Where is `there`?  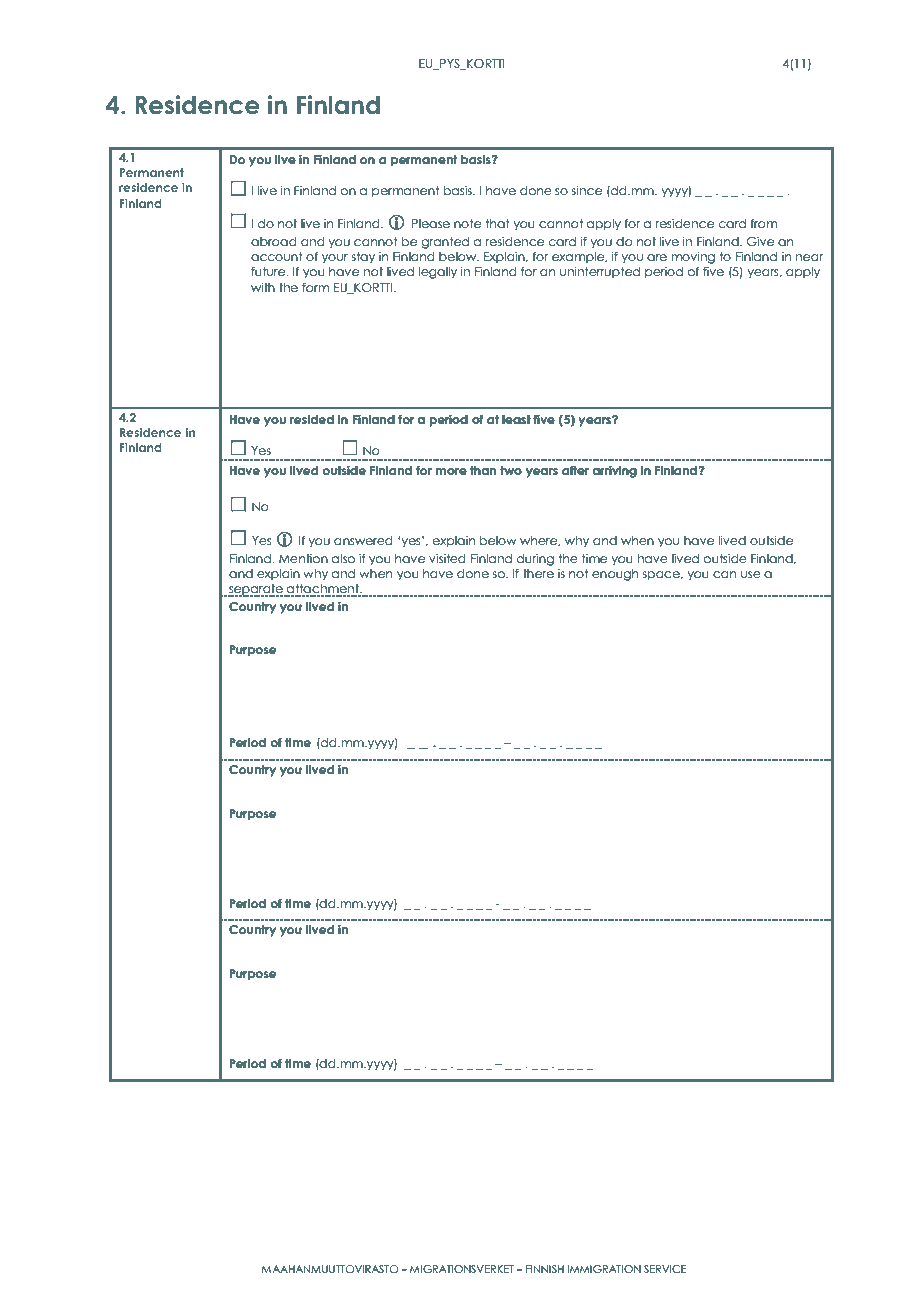 there is located at coordinates (538, 573).
